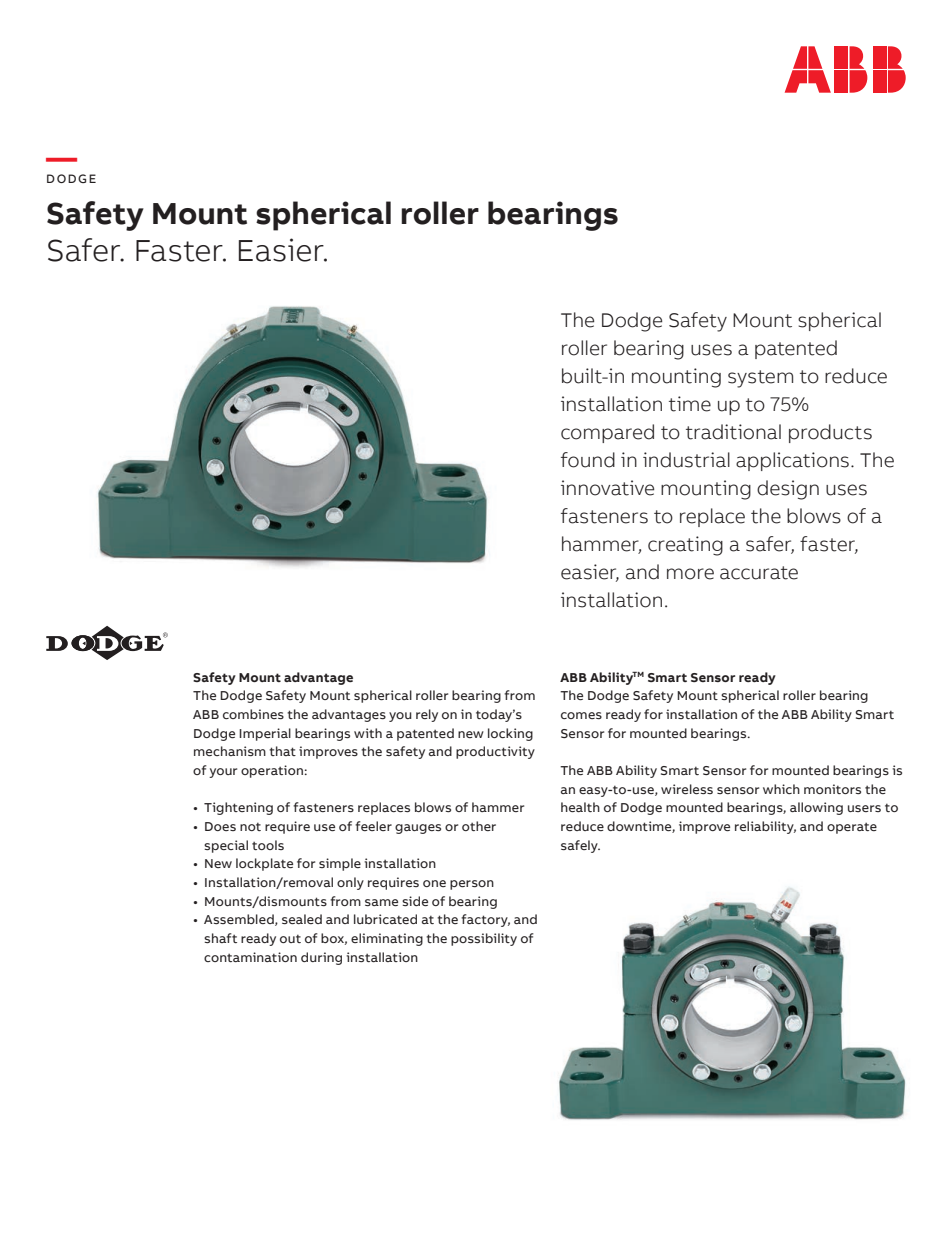 This screenshot has height=1233, width=952. What do you see at coordinates (759, 573) in the screenshot?
I see `accurate` at bounding box center [759, 573].
